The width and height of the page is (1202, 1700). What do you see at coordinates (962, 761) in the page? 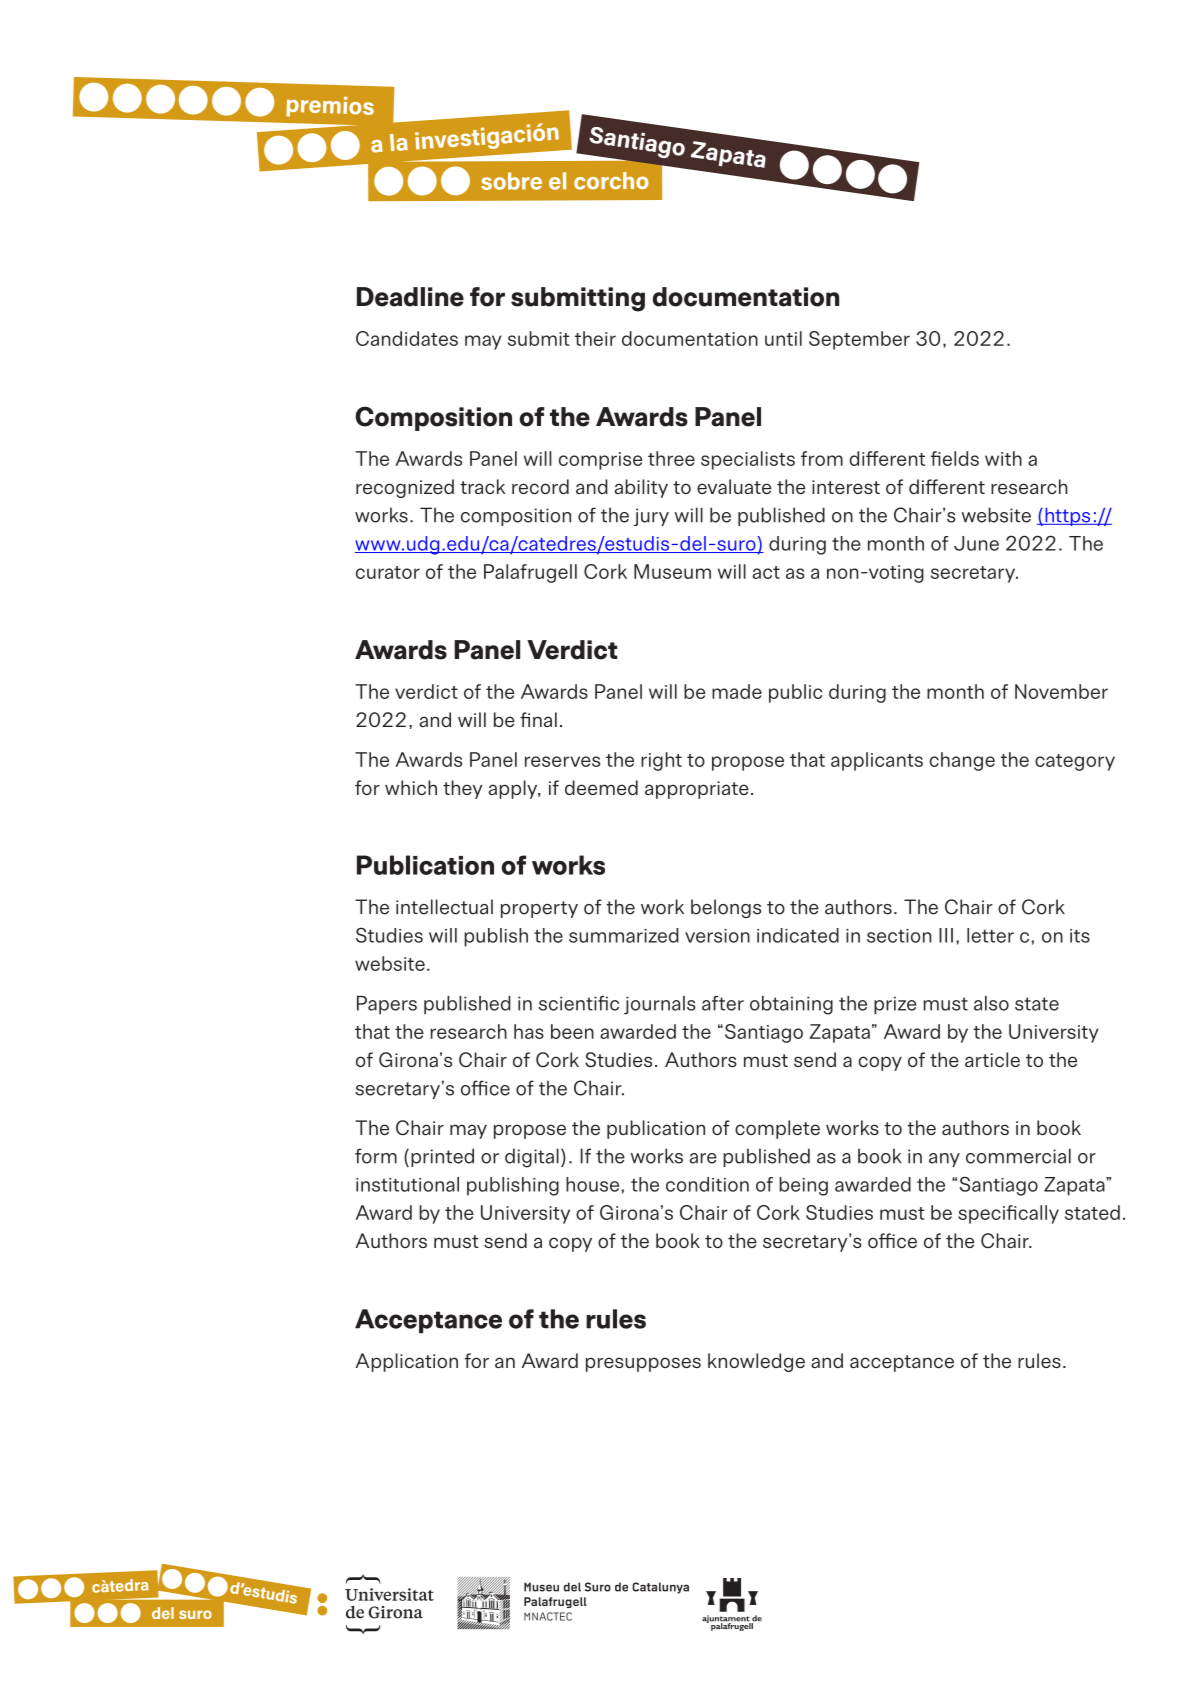
I see `change` at bounding box center [962, 761].
